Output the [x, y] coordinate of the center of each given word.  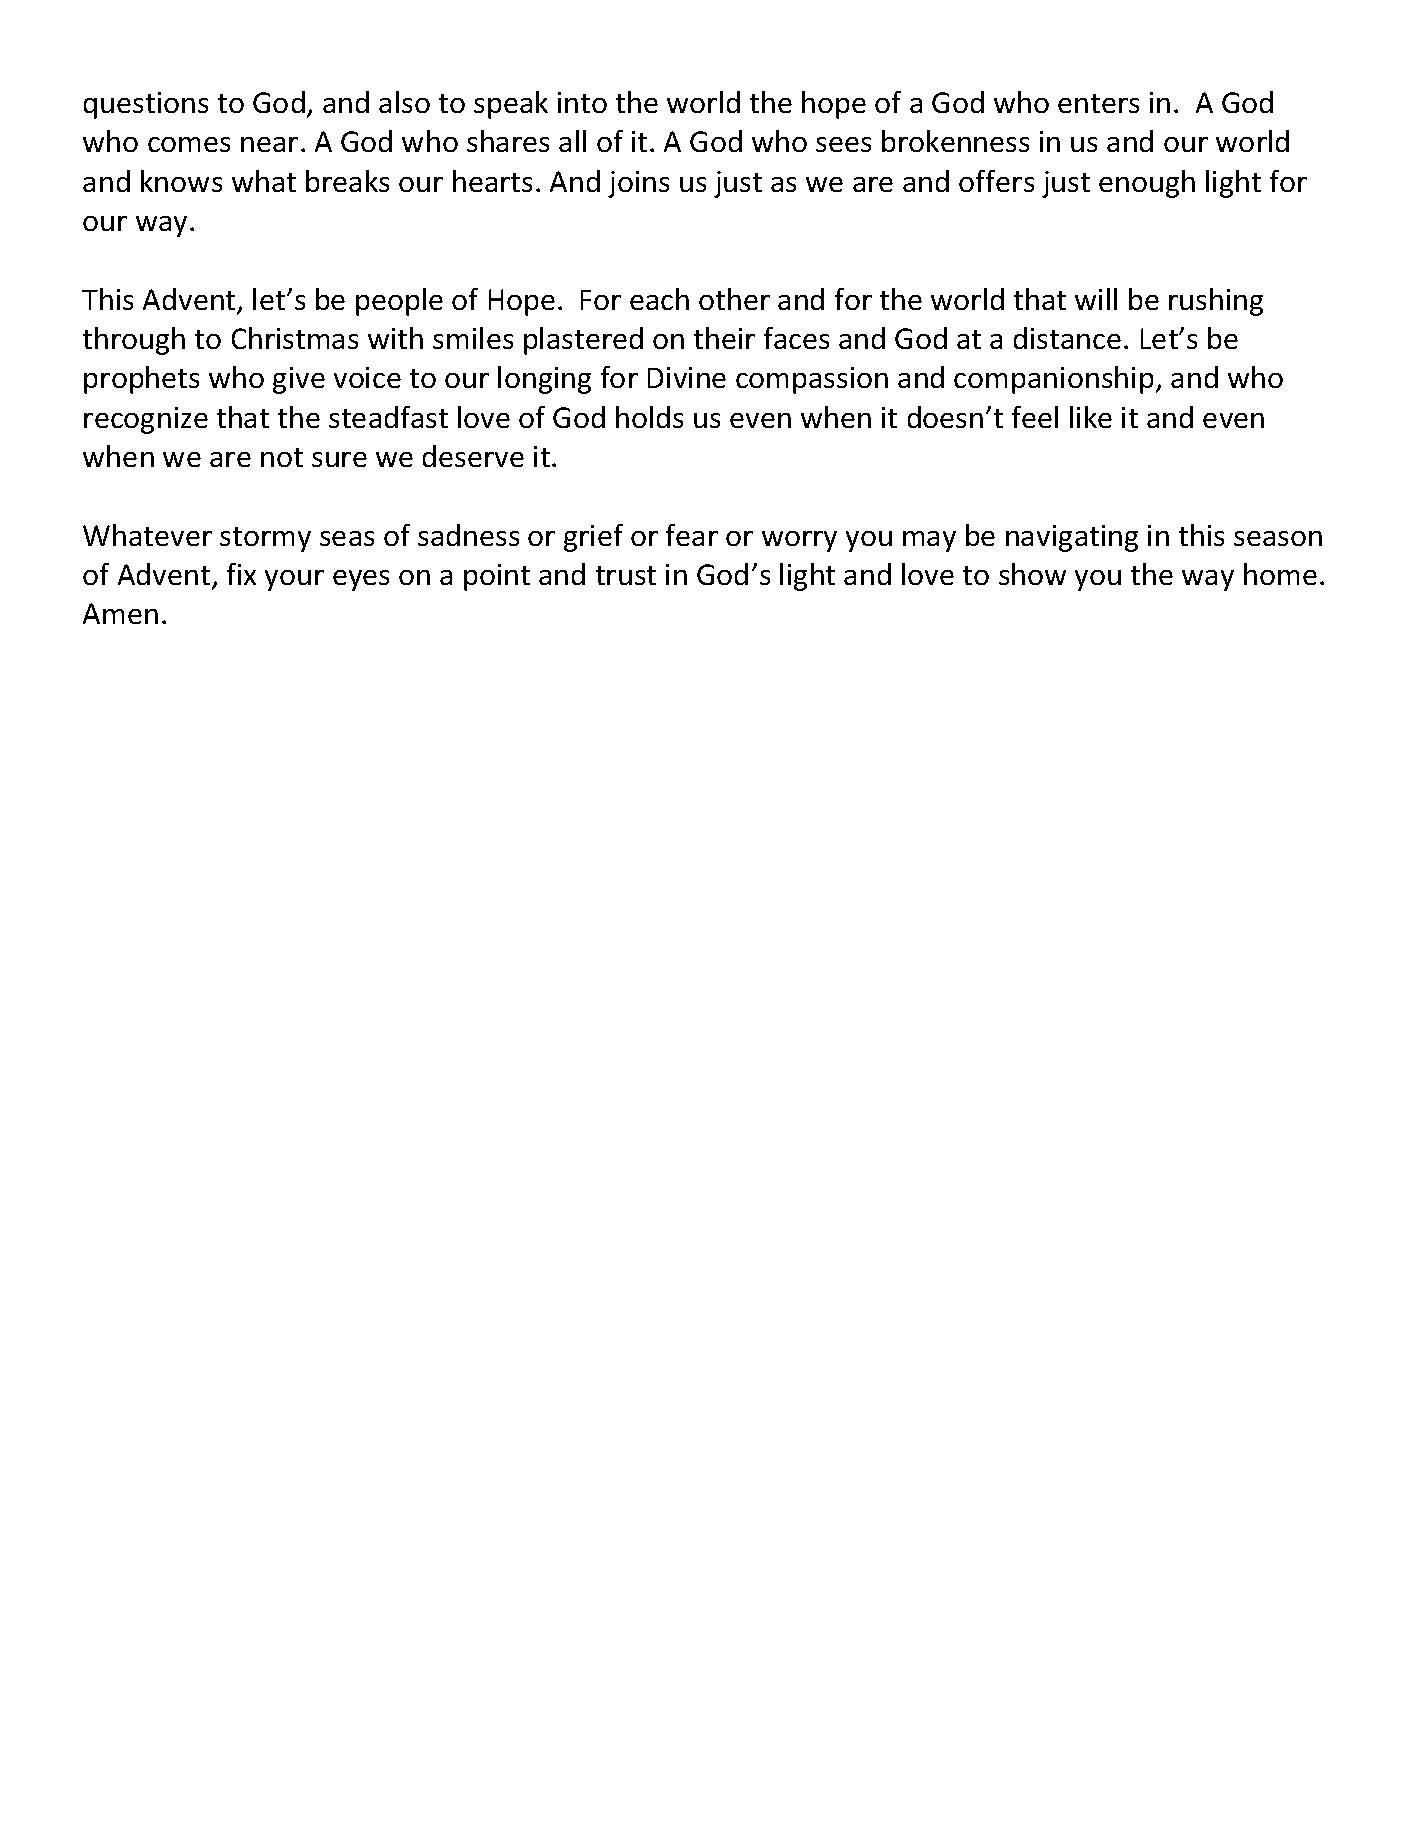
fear [692, 535]
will [1096, 299]
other [734, 299]
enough [1147, 184]
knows [181, 181]
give [299, 380]
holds [649, 417]
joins [638, 184]
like [1091, 417]
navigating [1072, 538]
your [294, 580]
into [582, 102]
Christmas [295, 338]
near [269, 144]
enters [1098, 103]
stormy [265, 539]
